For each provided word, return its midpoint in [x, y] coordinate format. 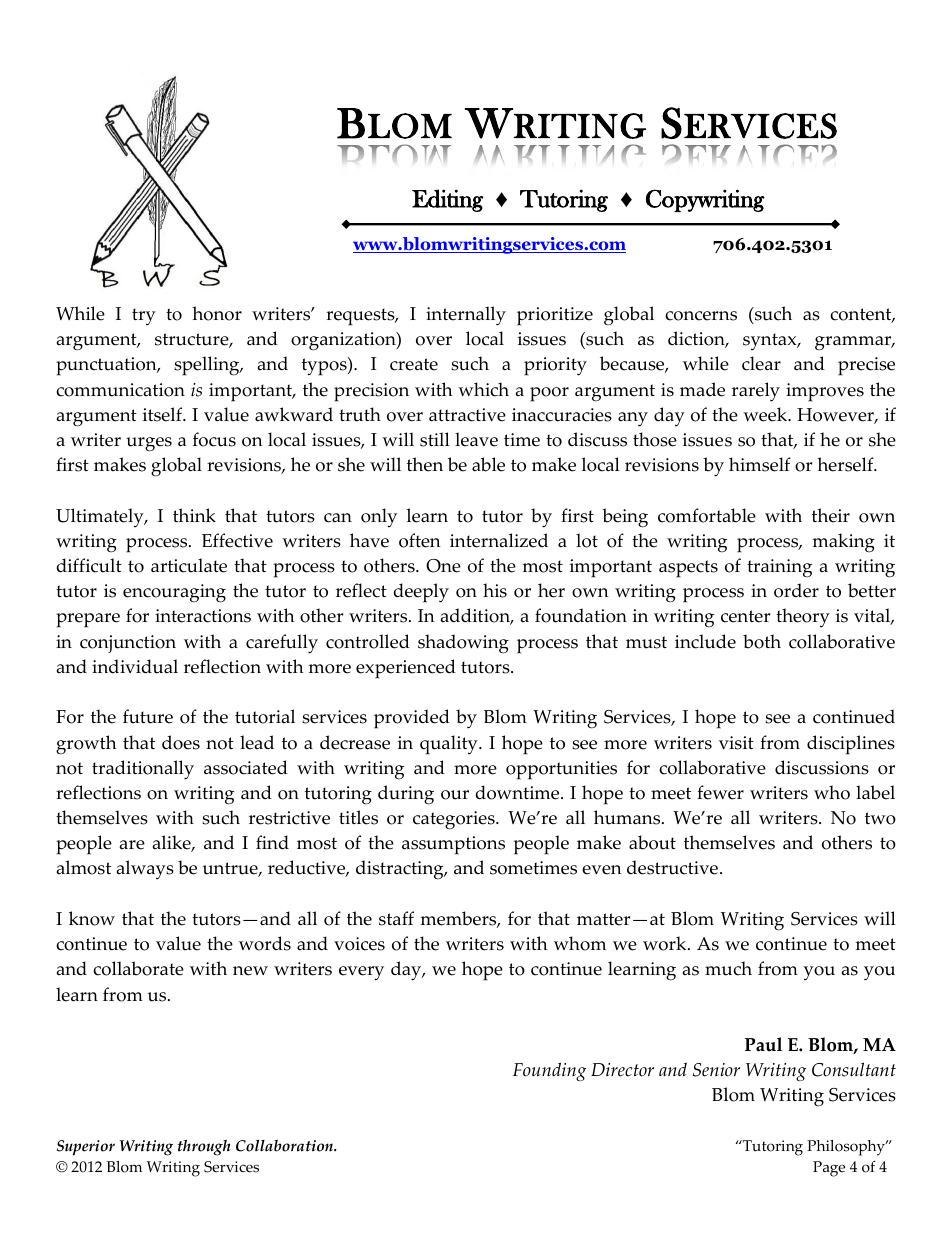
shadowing [463, 643]
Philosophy [847, 1148]
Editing [447, 200]
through [203, 1147]
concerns [701, 316]
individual [135, 666]
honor [217, 313]
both [762, 641]
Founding [549, 1071]
